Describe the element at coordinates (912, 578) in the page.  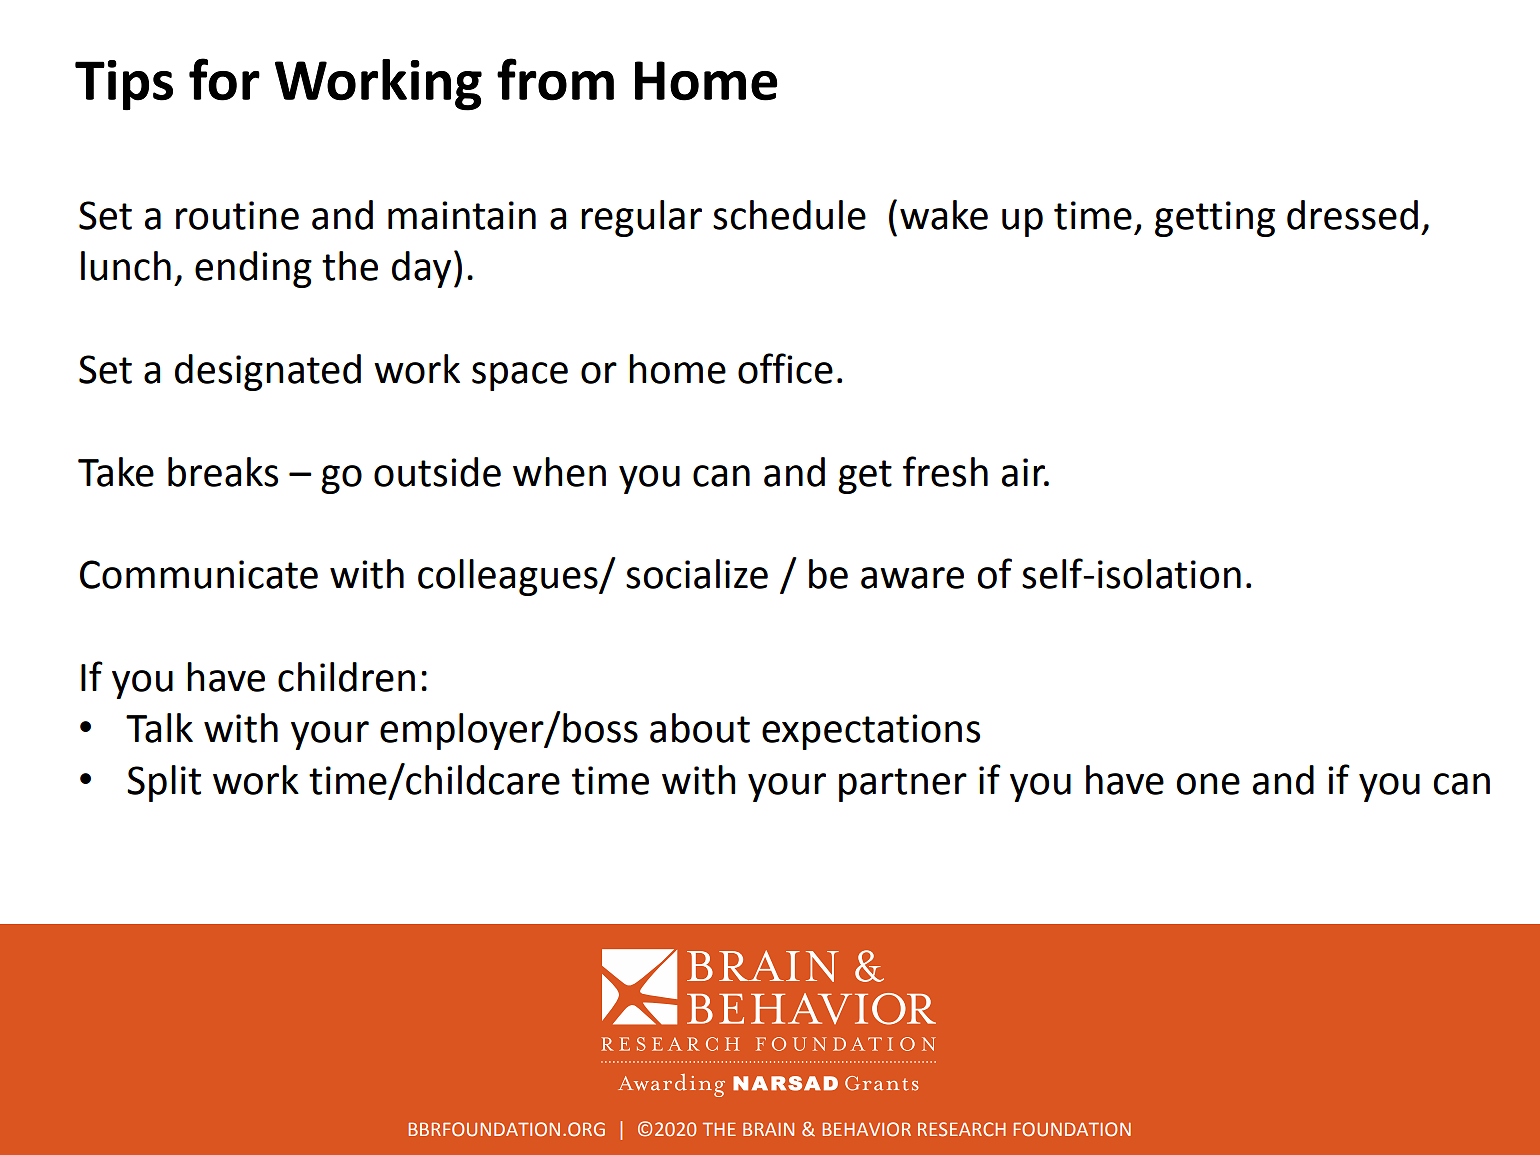
I see `aware` at that location.
